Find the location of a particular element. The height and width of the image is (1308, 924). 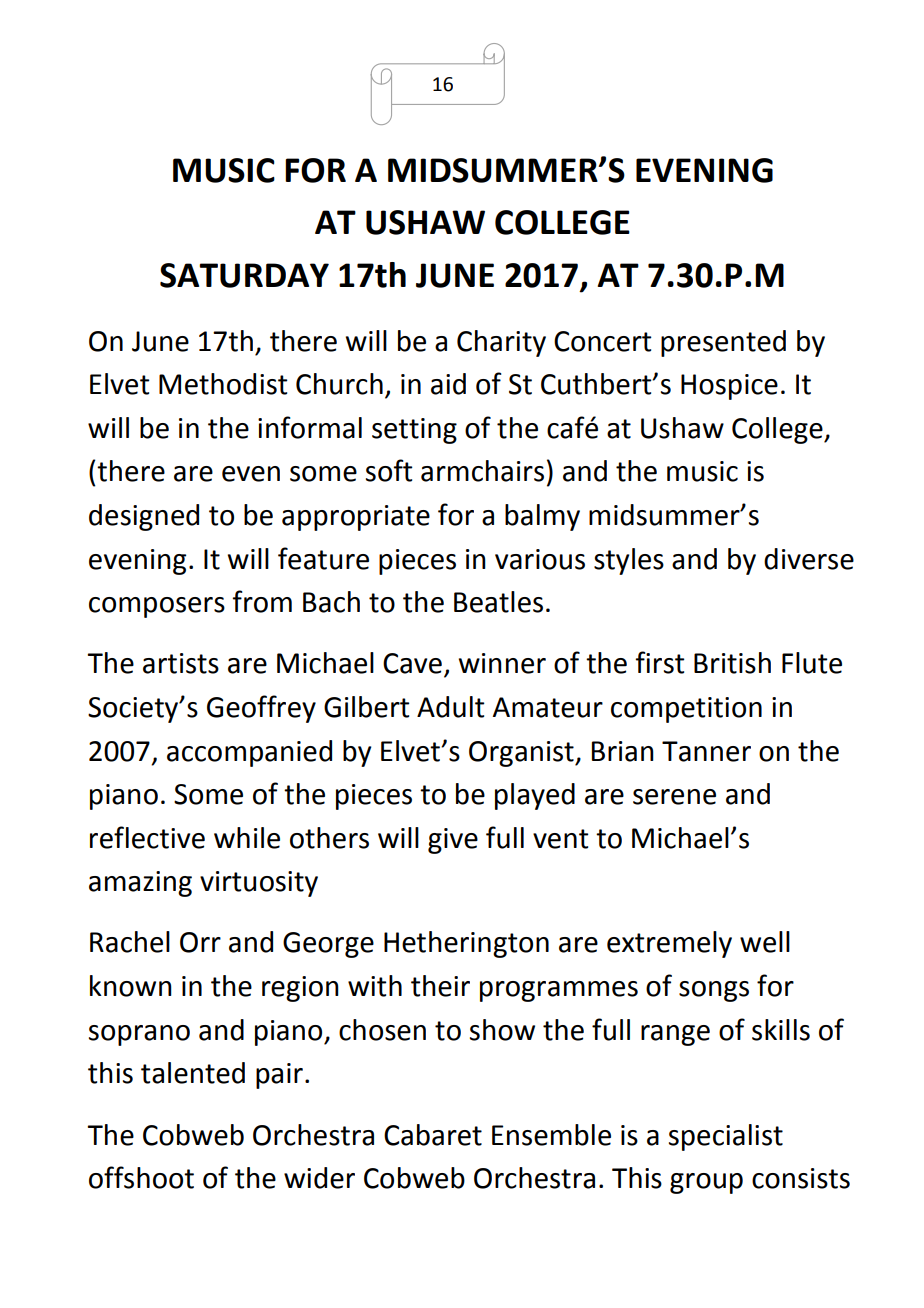

Orr is located at coordinates (200, 942).
